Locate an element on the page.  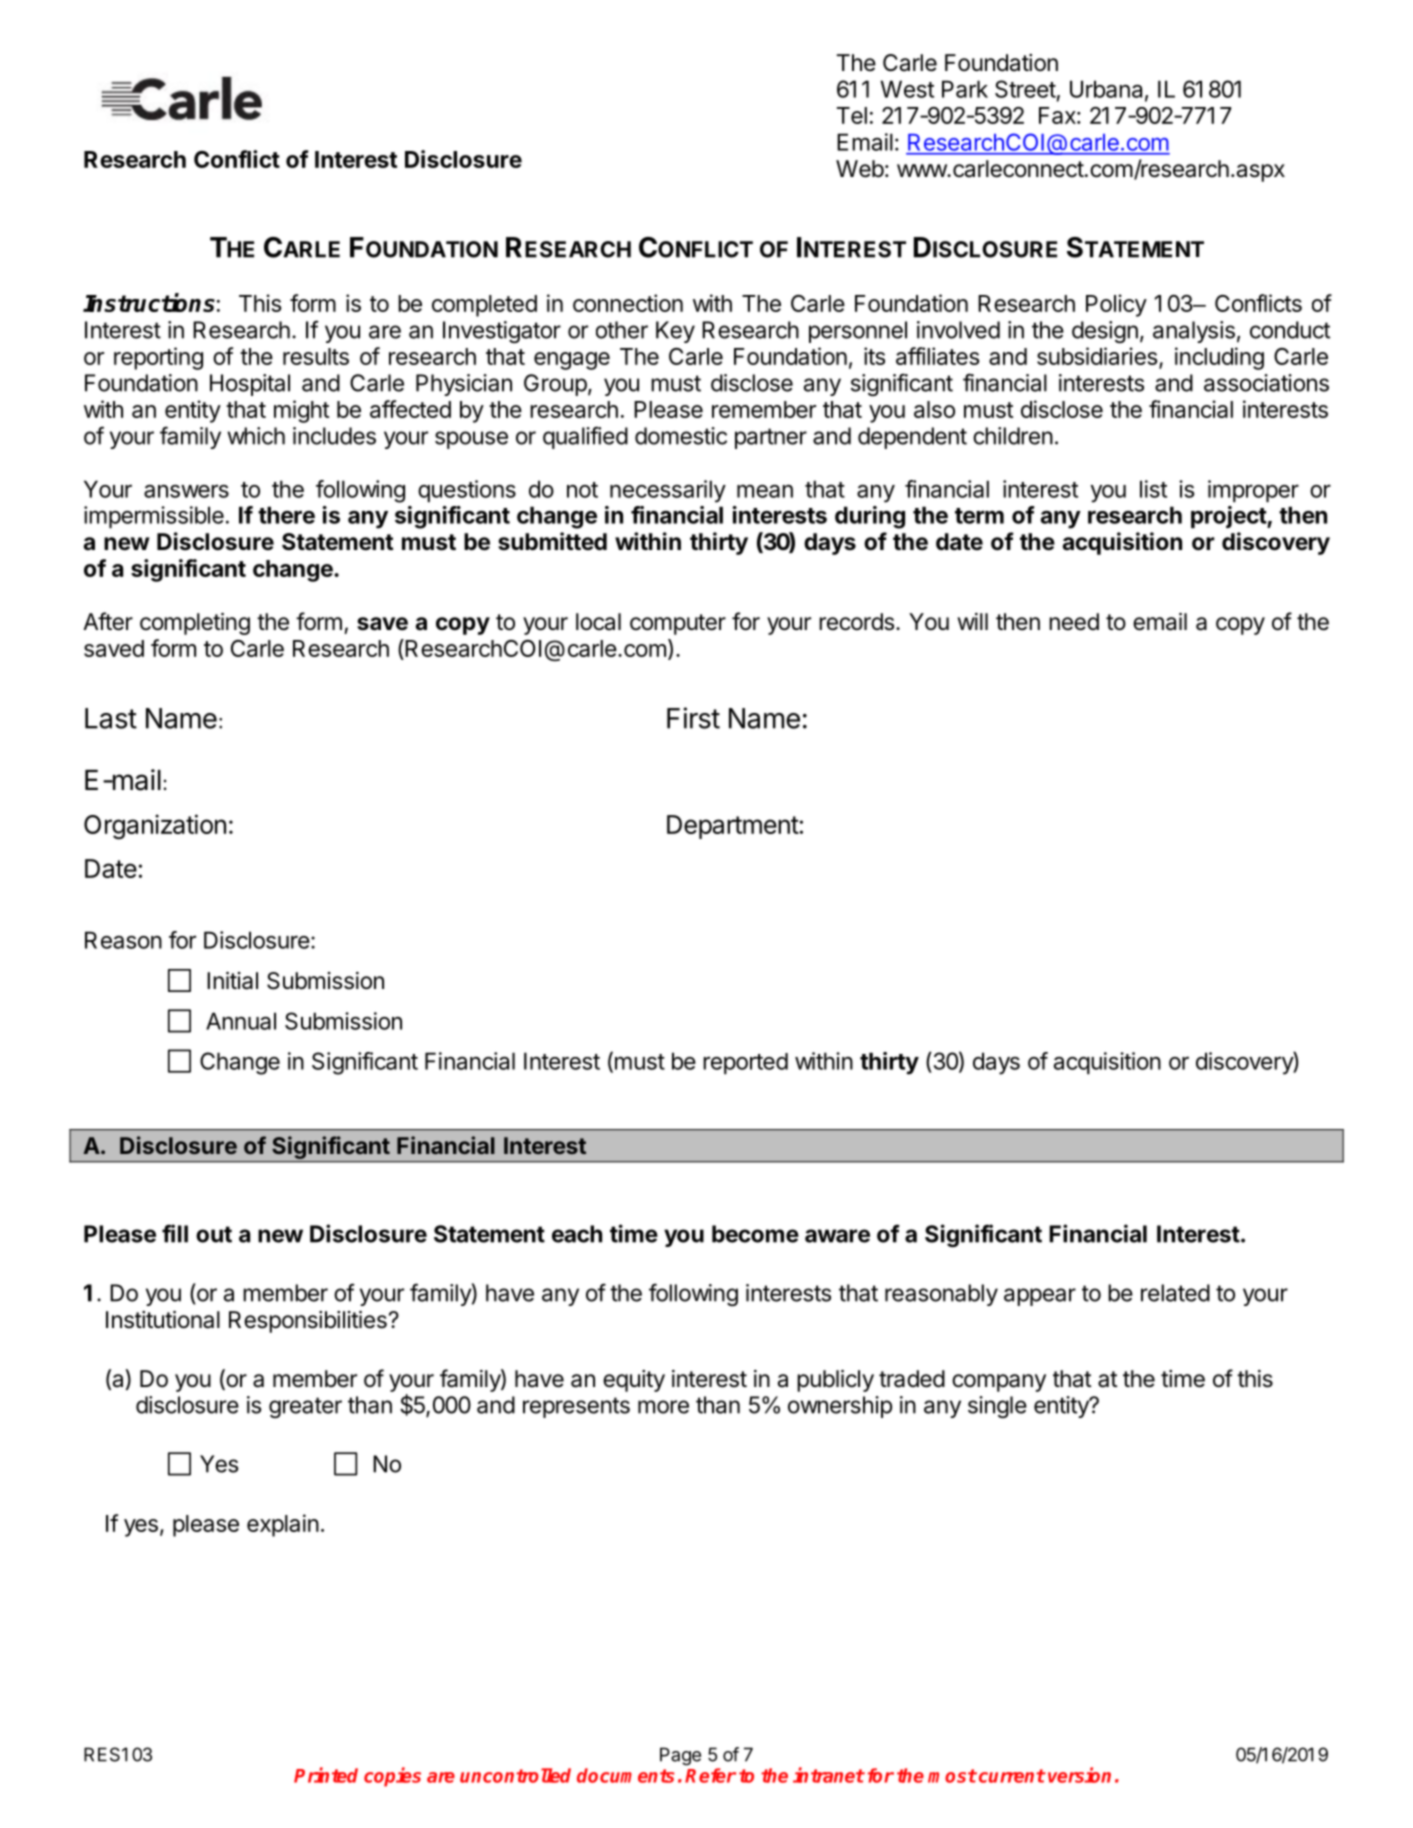
related is located at coordinates (1175, 1293).
